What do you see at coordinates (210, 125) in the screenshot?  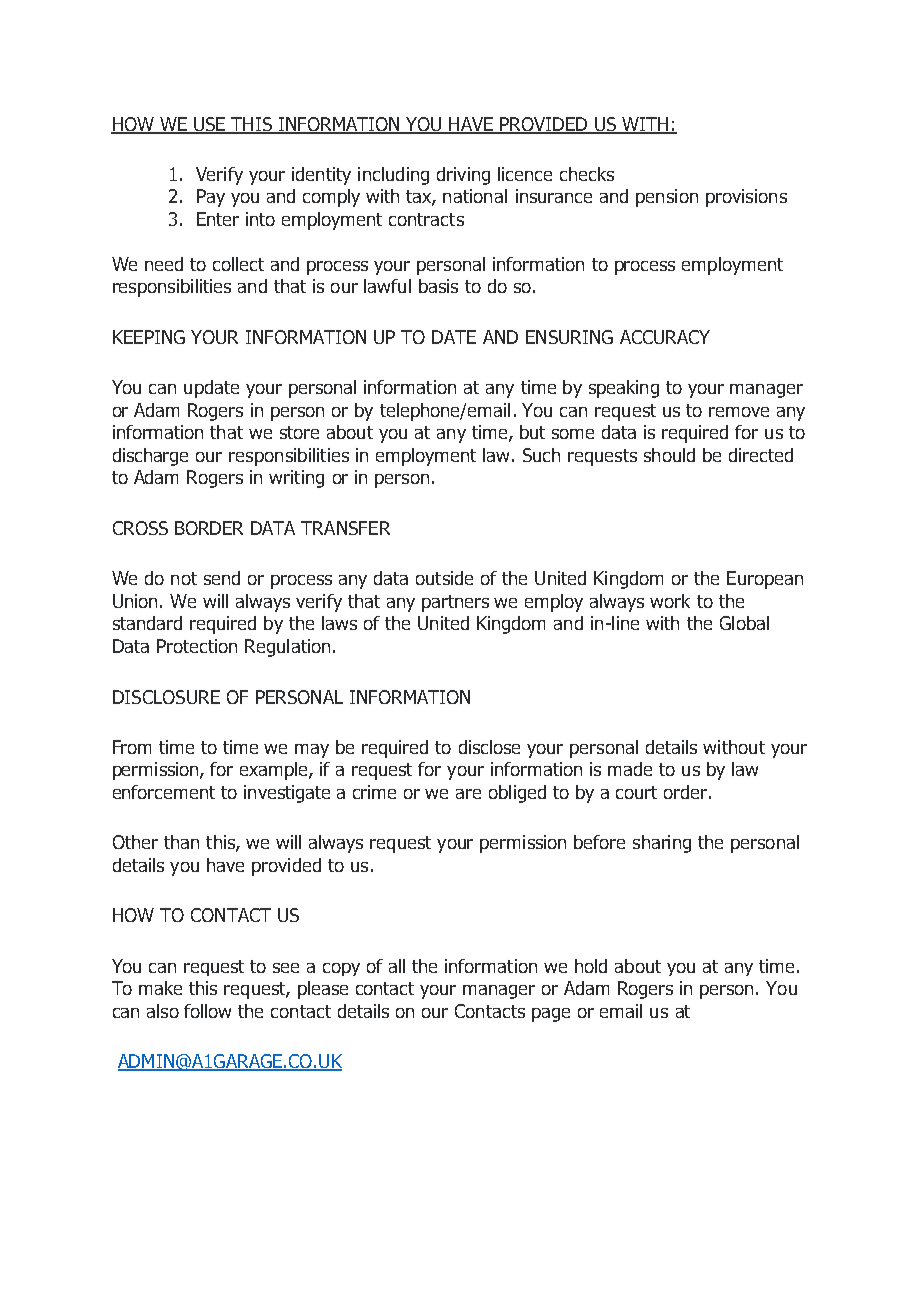 I see `USE` at bounding box center [210, 125].
